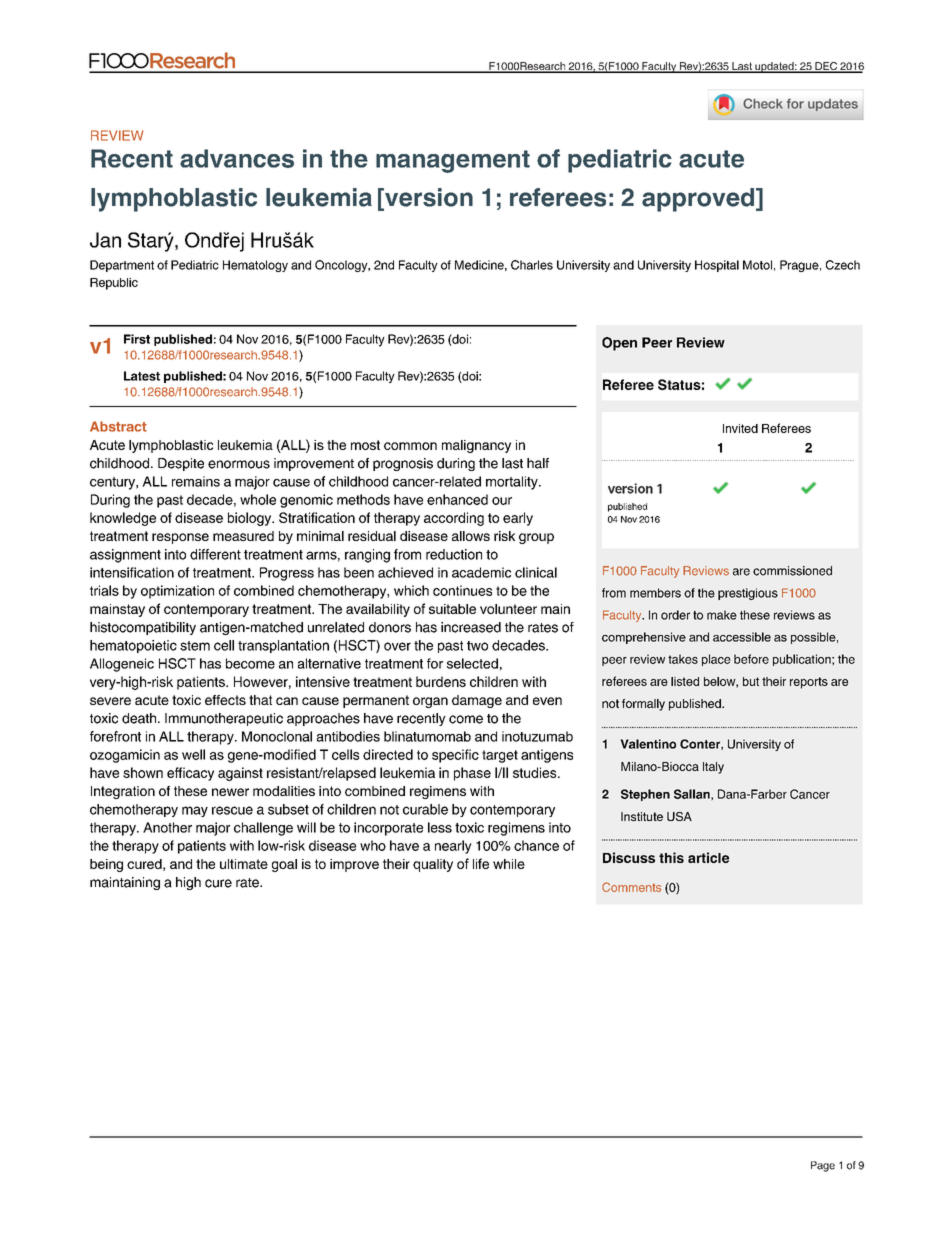 The height and width of the page is (1233, 952). I want to click on management, so click(453, 161).
